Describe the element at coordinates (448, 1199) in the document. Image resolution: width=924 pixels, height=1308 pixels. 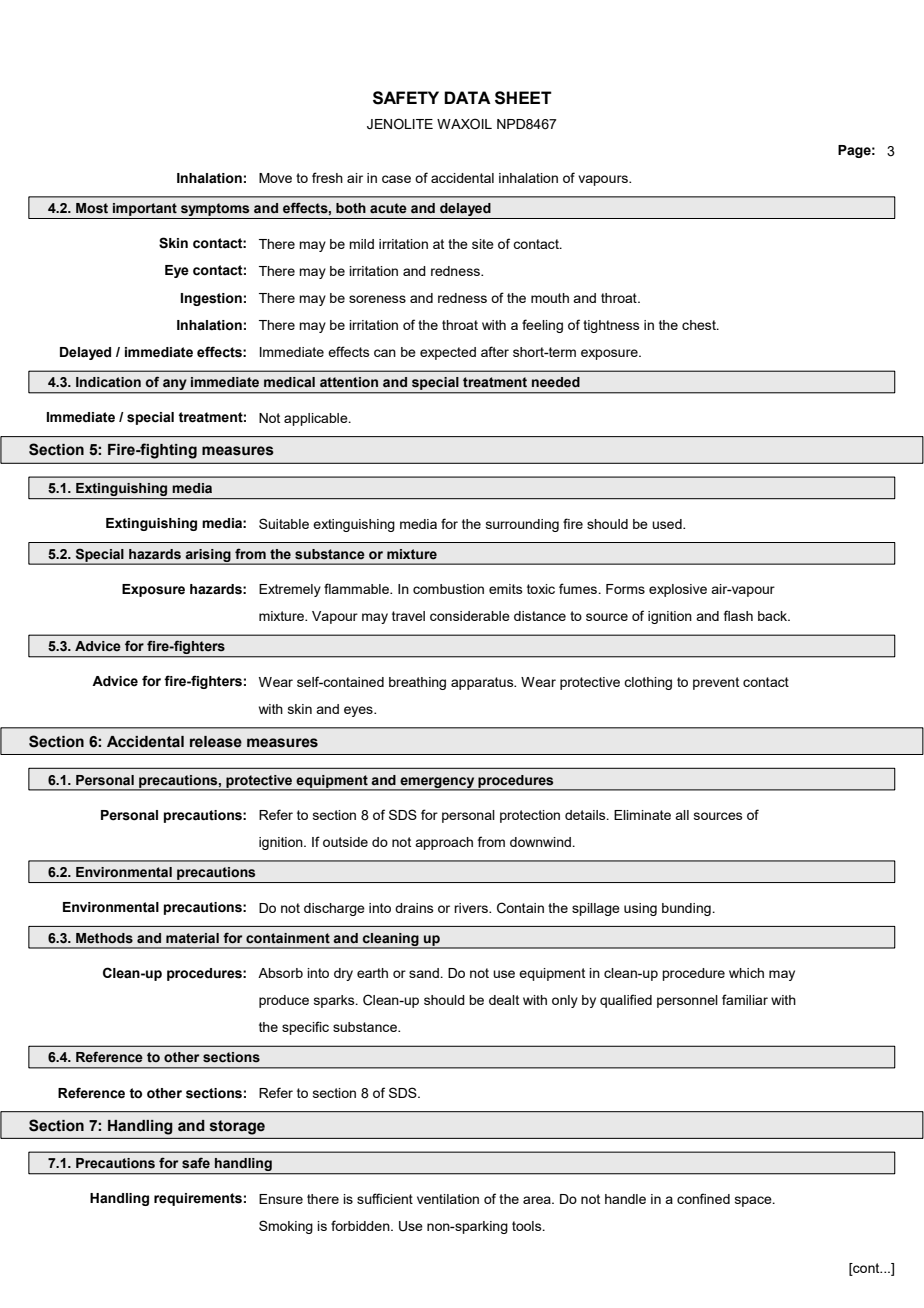
I see `ventilation` at that location.
